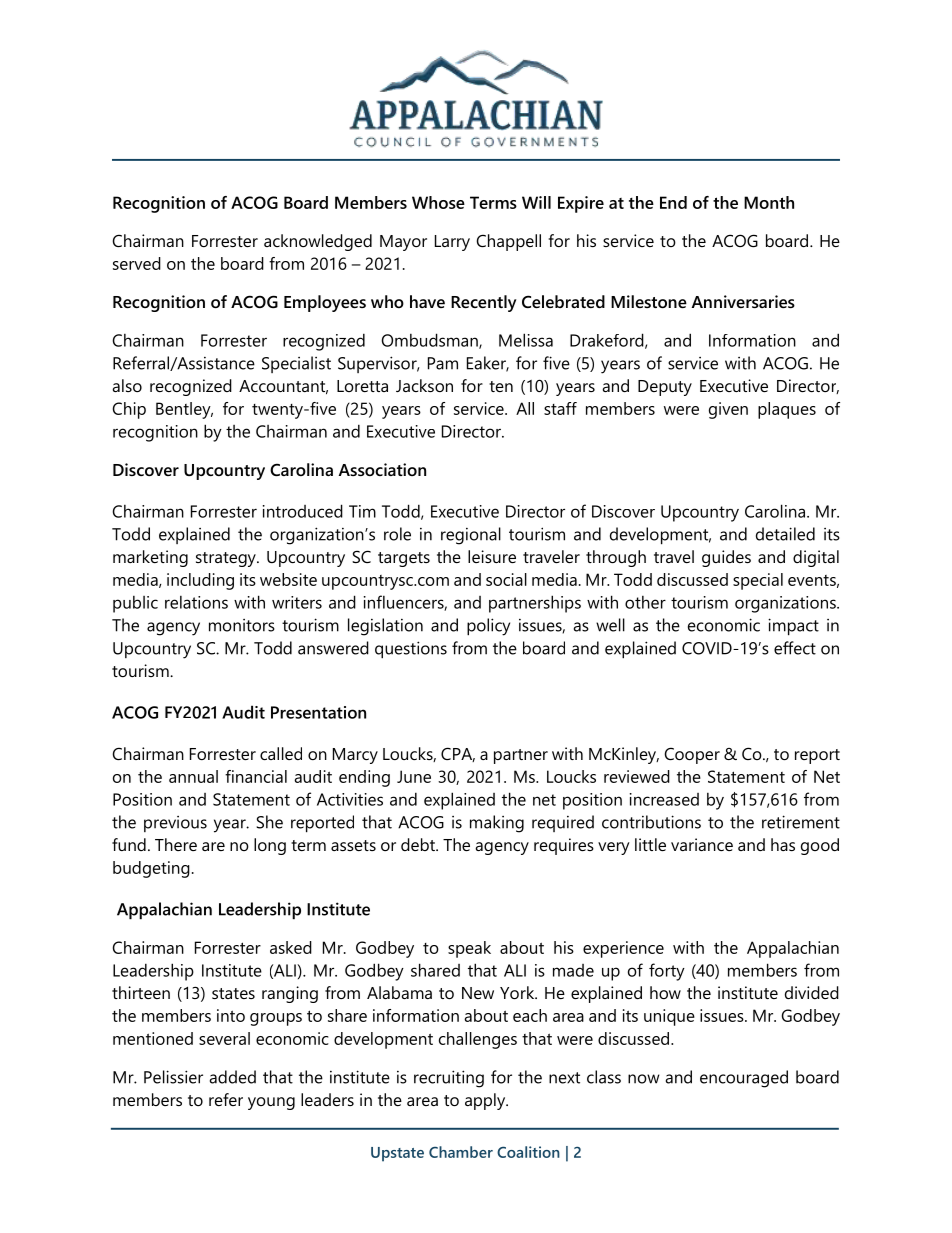 This screenshot has height=1233, width=952. What do you see at coordinates (137, 263) in the screenshot?
I see `served` at bounding box center [137, 263].
